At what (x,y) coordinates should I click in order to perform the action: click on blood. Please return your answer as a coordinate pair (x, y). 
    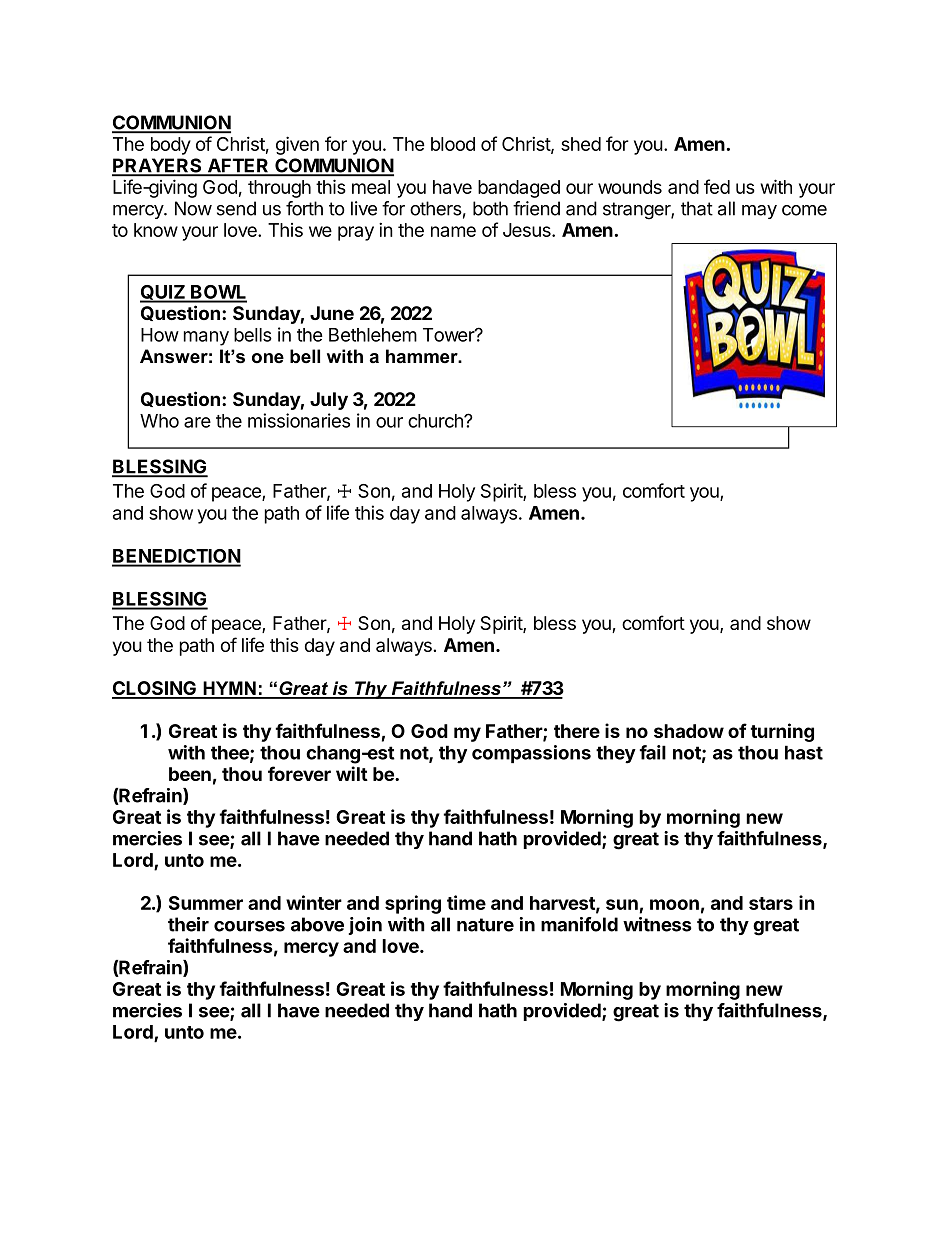
    Looking at the image, I should click on (453, 144).
